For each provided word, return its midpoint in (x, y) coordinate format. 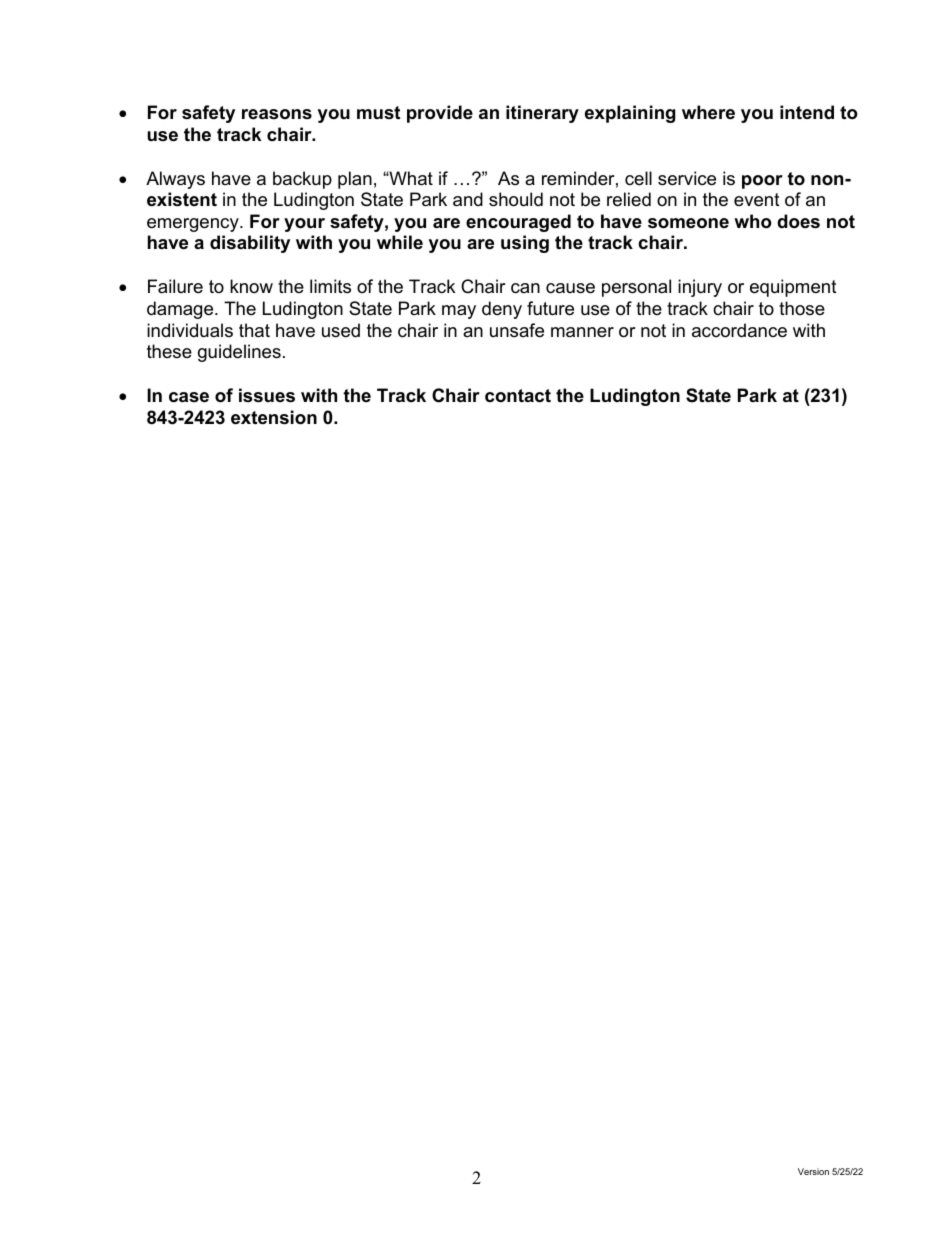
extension (274, 417)
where (708, 112)
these (169, 351)
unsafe (517, 330)
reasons (277, 114)
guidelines (239, 353)
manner (582, 332)
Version (813, 1171)
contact (518, 396)
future (550, 308)
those (802, 308)
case (189, 397)
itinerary (542, 114)
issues (267, 395)
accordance (739, 330)
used (341, 330)
